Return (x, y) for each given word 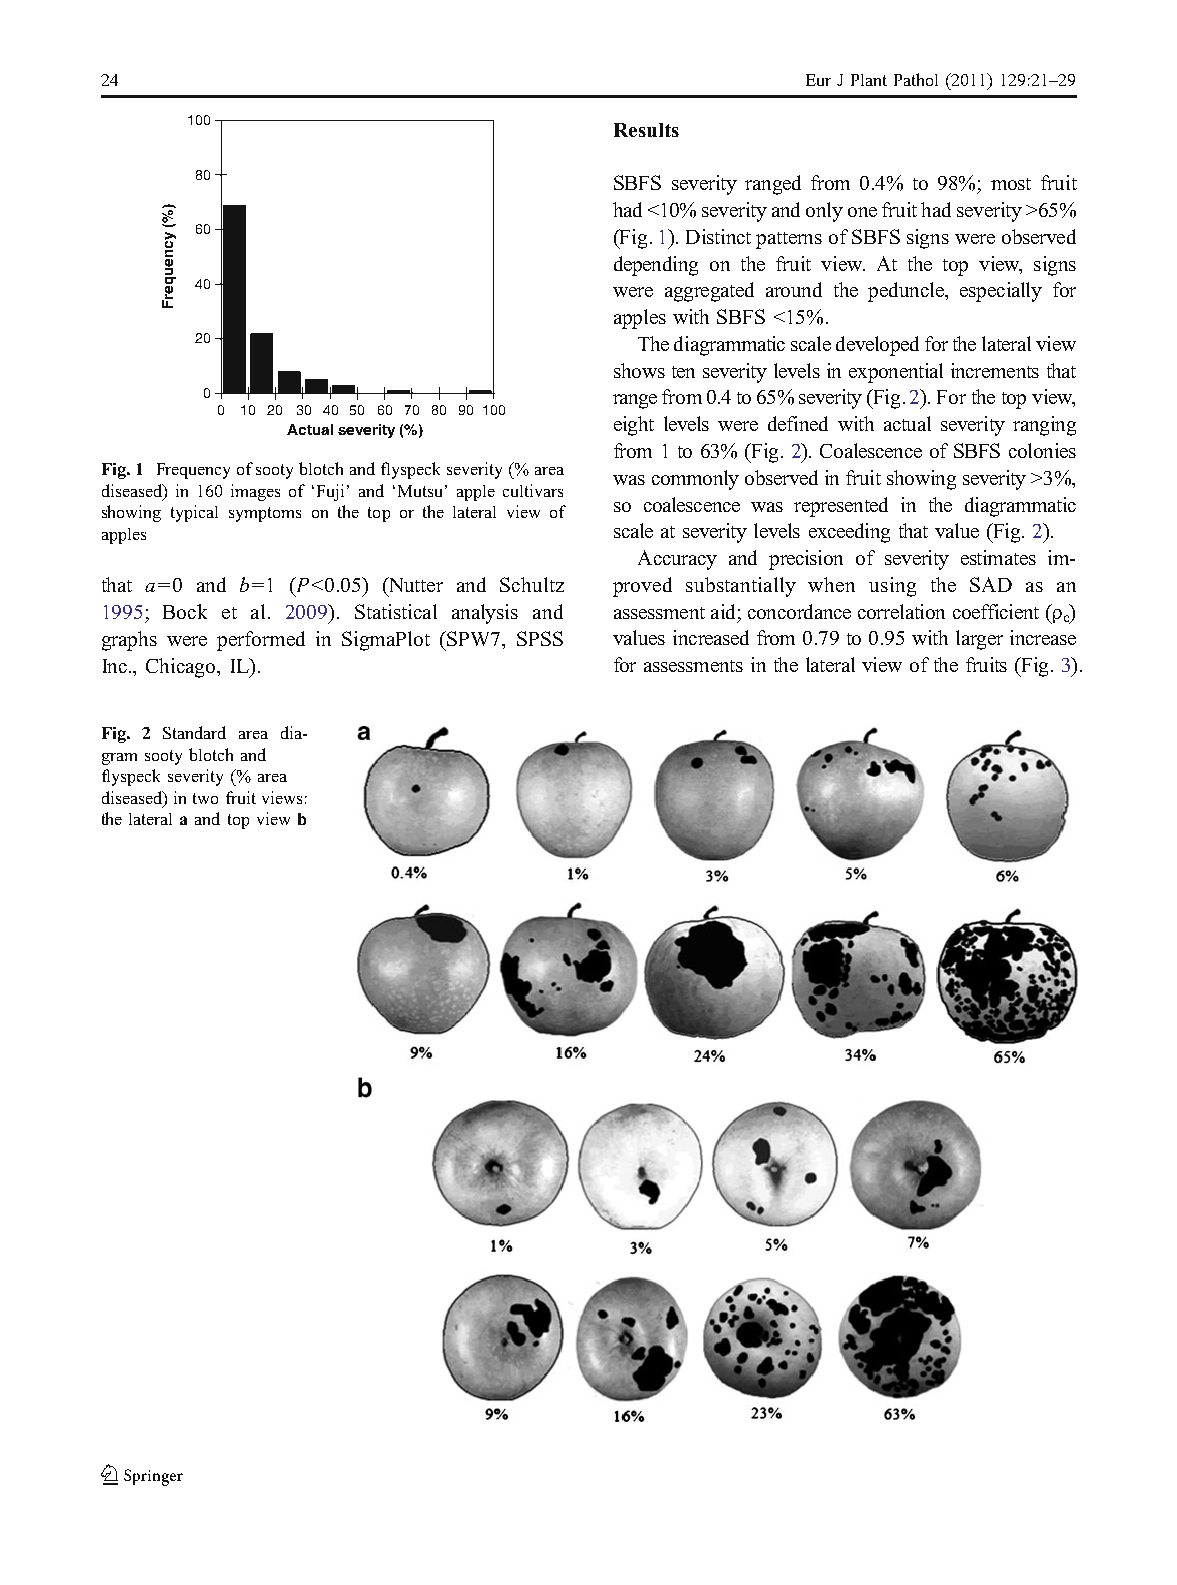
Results (646, 130)
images (255, 492)
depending (656, 266)
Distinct (718, 236)
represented (841, 507)
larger (979, 640)
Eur (818, 80)
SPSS (540, 638)
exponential (896, 373)
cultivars (533, 490)
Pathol (916, 79)
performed (261, 641)
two (205, 798)
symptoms (265, 514)
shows (639, 370)
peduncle (907, 292)
